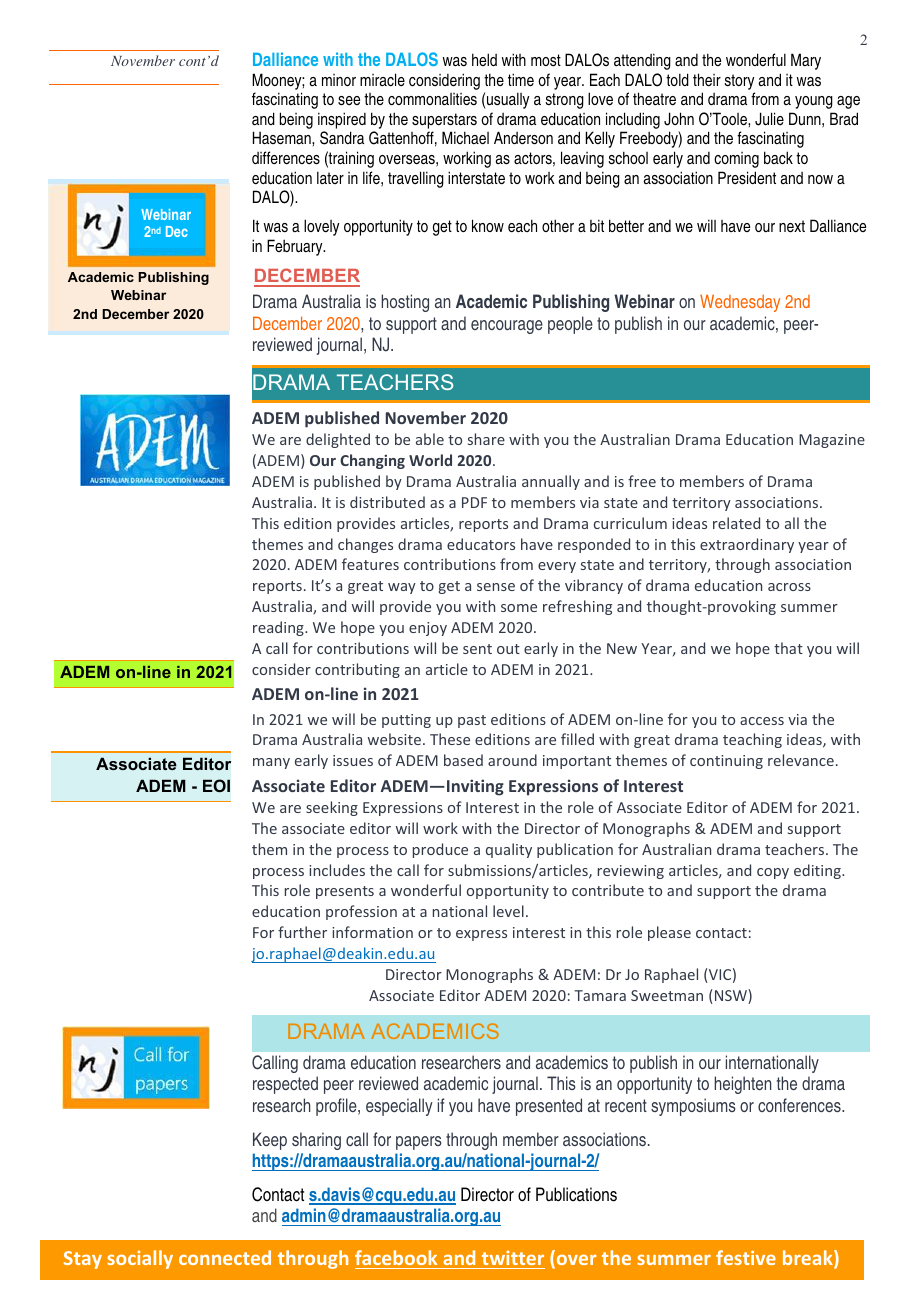 Image resolution: width=924 pixels, height=1308 pixels. What do you see at coordinates (286, 158) in the document?
I see `differences` at bounding box center [286, 158].
